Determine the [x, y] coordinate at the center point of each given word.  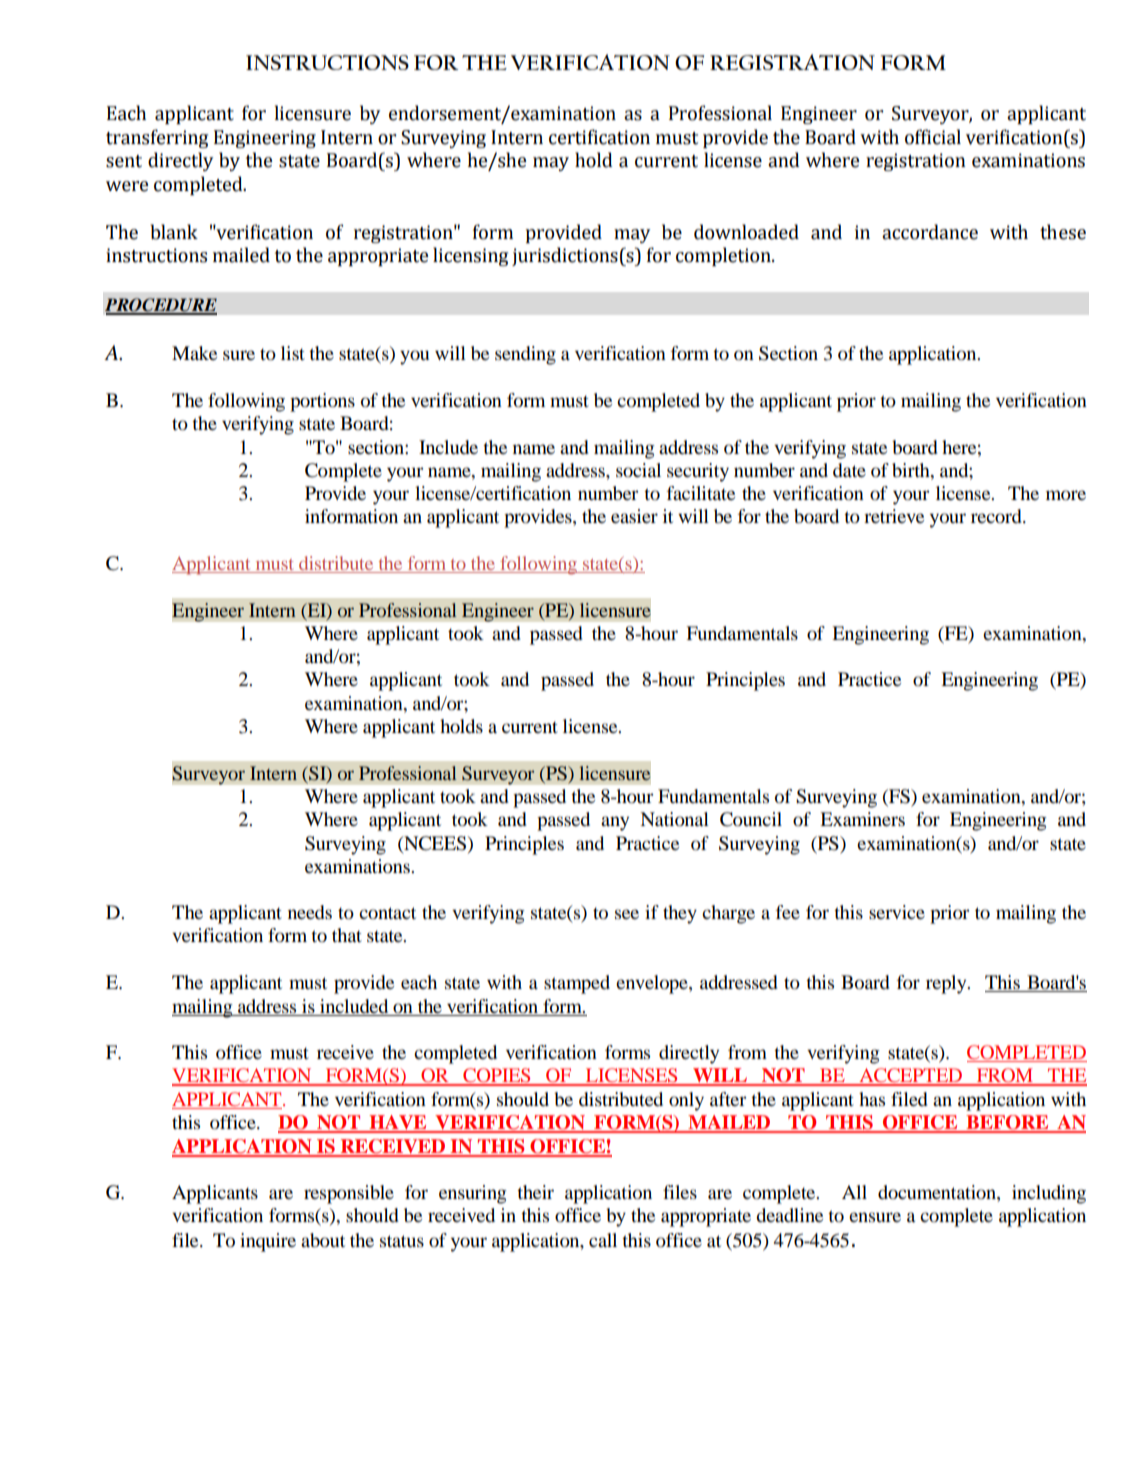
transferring [157, 138]
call [603, 1240]
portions [322, 402]
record [997, 516]
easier [634, 516]
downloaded [746, 232]
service [897, 912]
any [615, 823]
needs [310, 912]
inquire [268, 1242]
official [933, 137]
